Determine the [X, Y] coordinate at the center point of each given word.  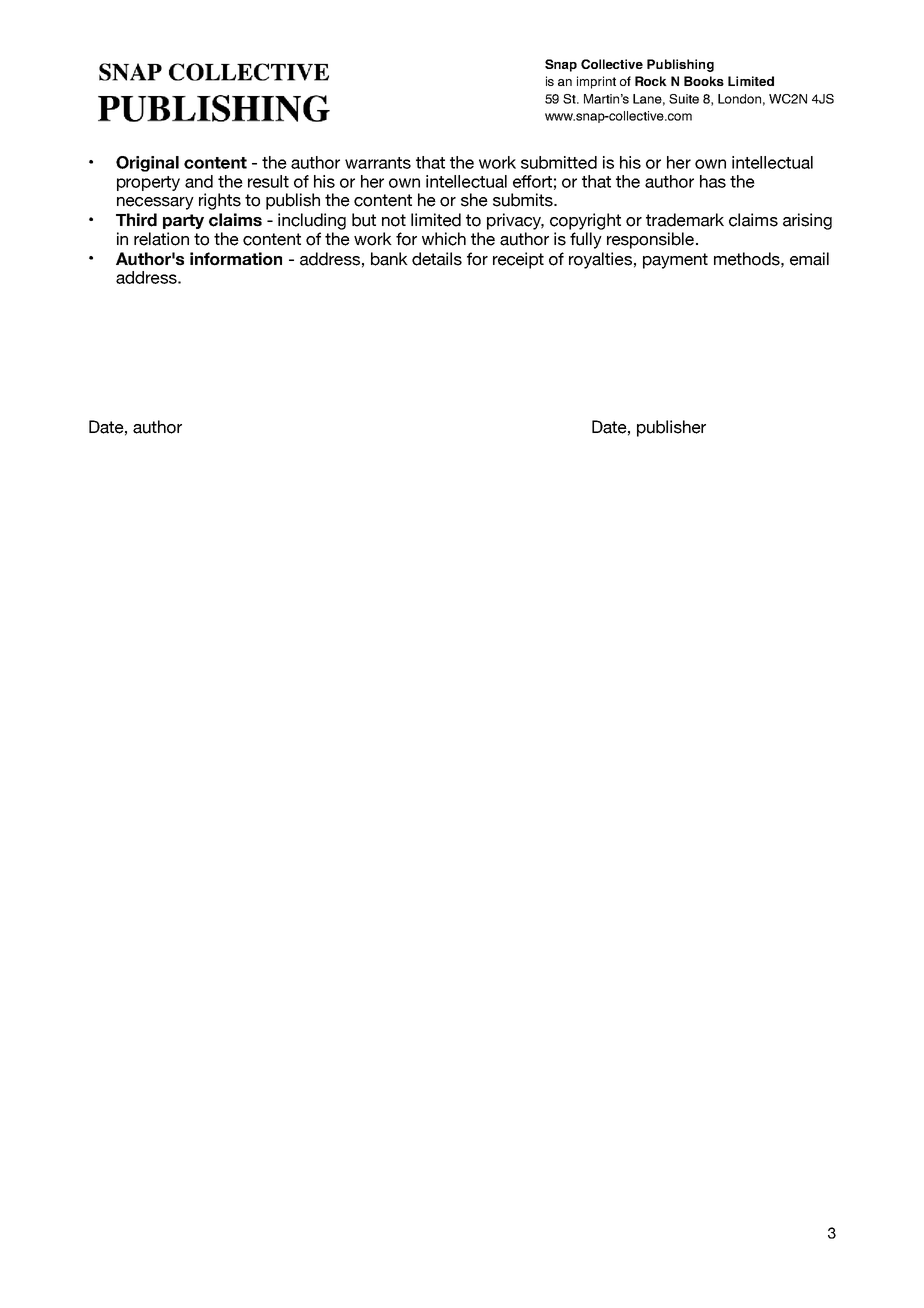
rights [220, 201]
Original [147, 164]
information [236, 259]
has [713, 181]
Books [704, 81]
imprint [596, 82]
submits [524, 200]
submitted [559, 162]
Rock [651, 81]
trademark [685, 220]
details [437, 259]
